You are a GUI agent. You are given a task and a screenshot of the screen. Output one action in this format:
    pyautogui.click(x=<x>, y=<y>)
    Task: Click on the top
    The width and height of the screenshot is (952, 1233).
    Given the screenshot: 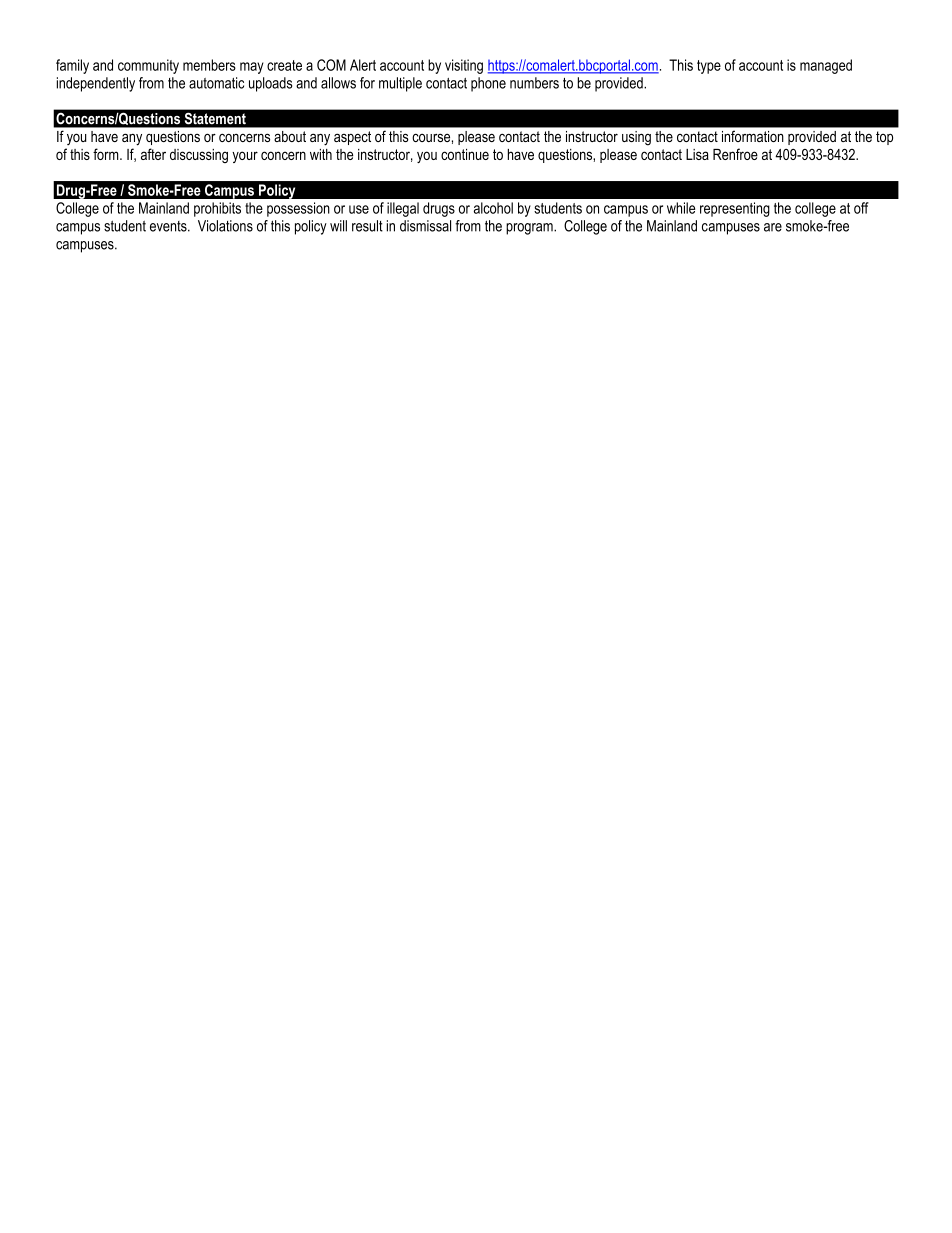 What is the action you would take?
    pyautogui.click(x=884, y=138)
